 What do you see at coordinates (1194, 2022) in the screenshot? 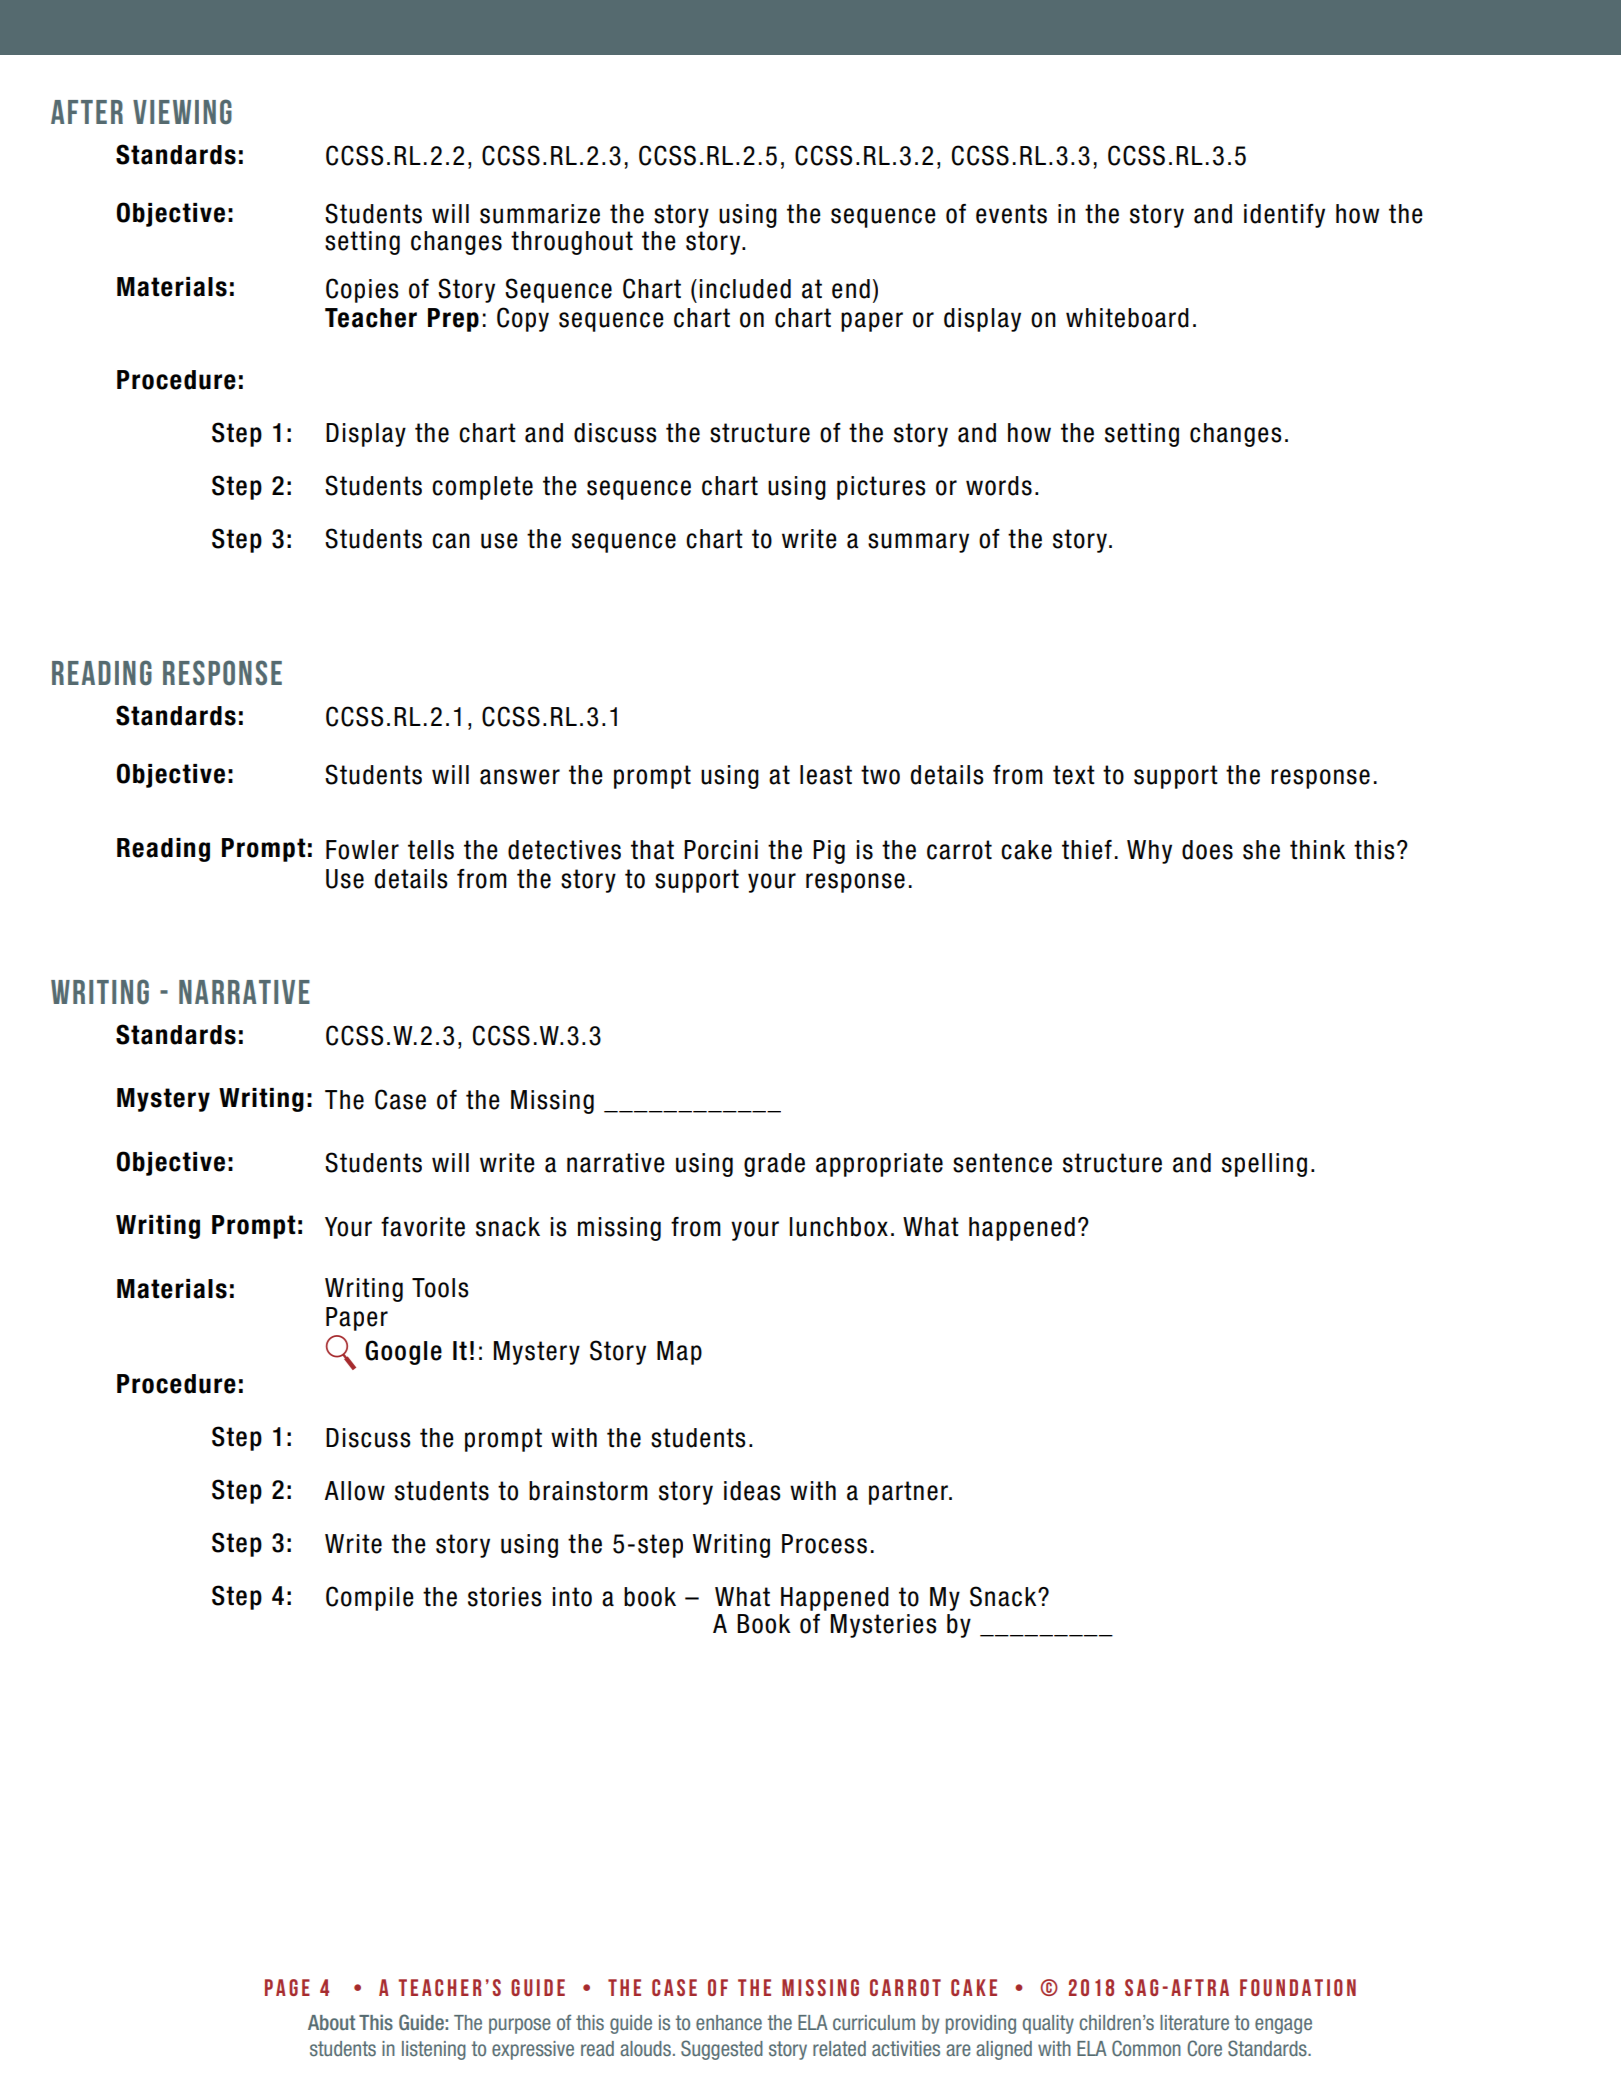
I see `literature` at bounding box center [1194, 2022].
